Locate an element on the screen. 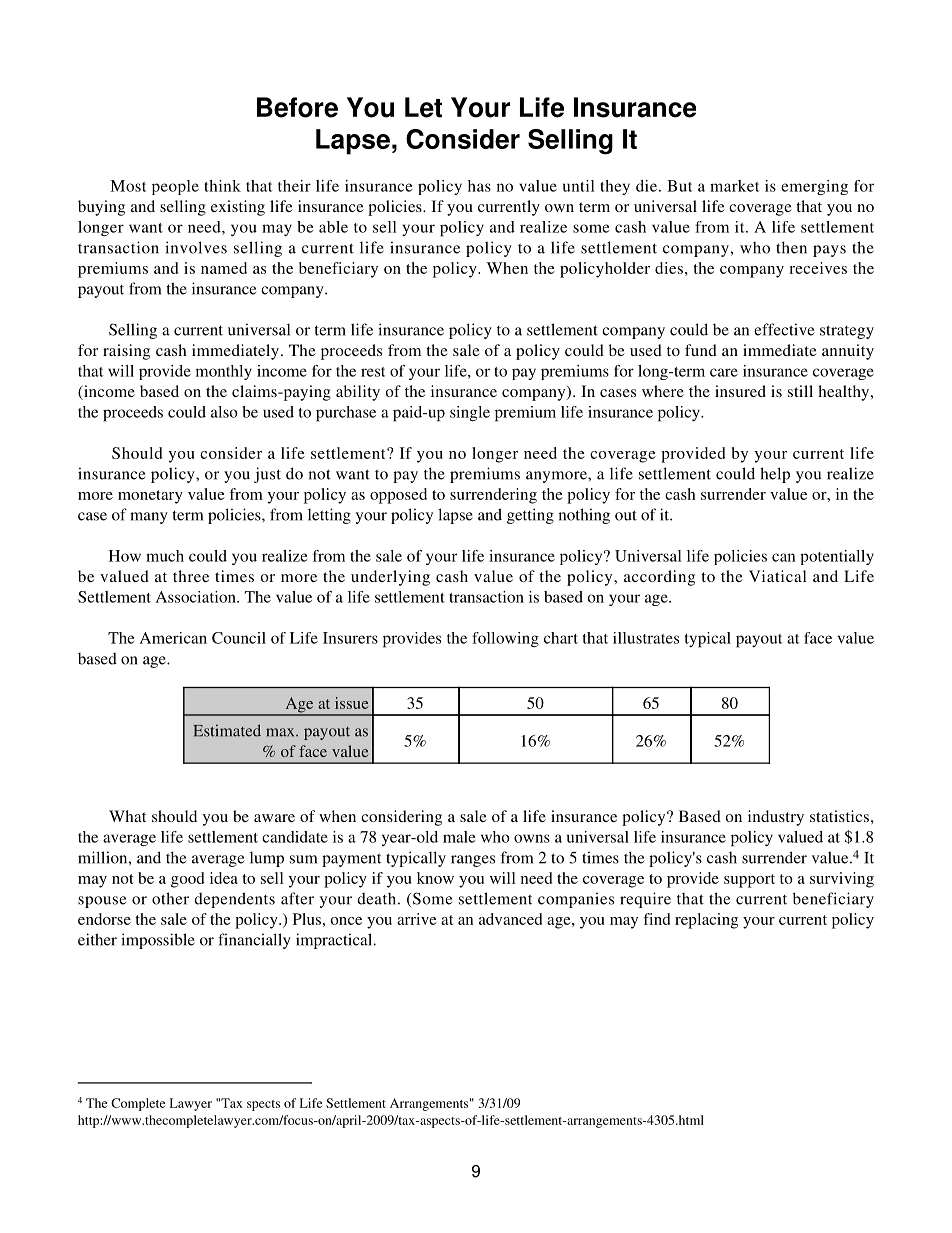 This screenshot has width=952, height=1233. other is located at coordinates (170, 898).
